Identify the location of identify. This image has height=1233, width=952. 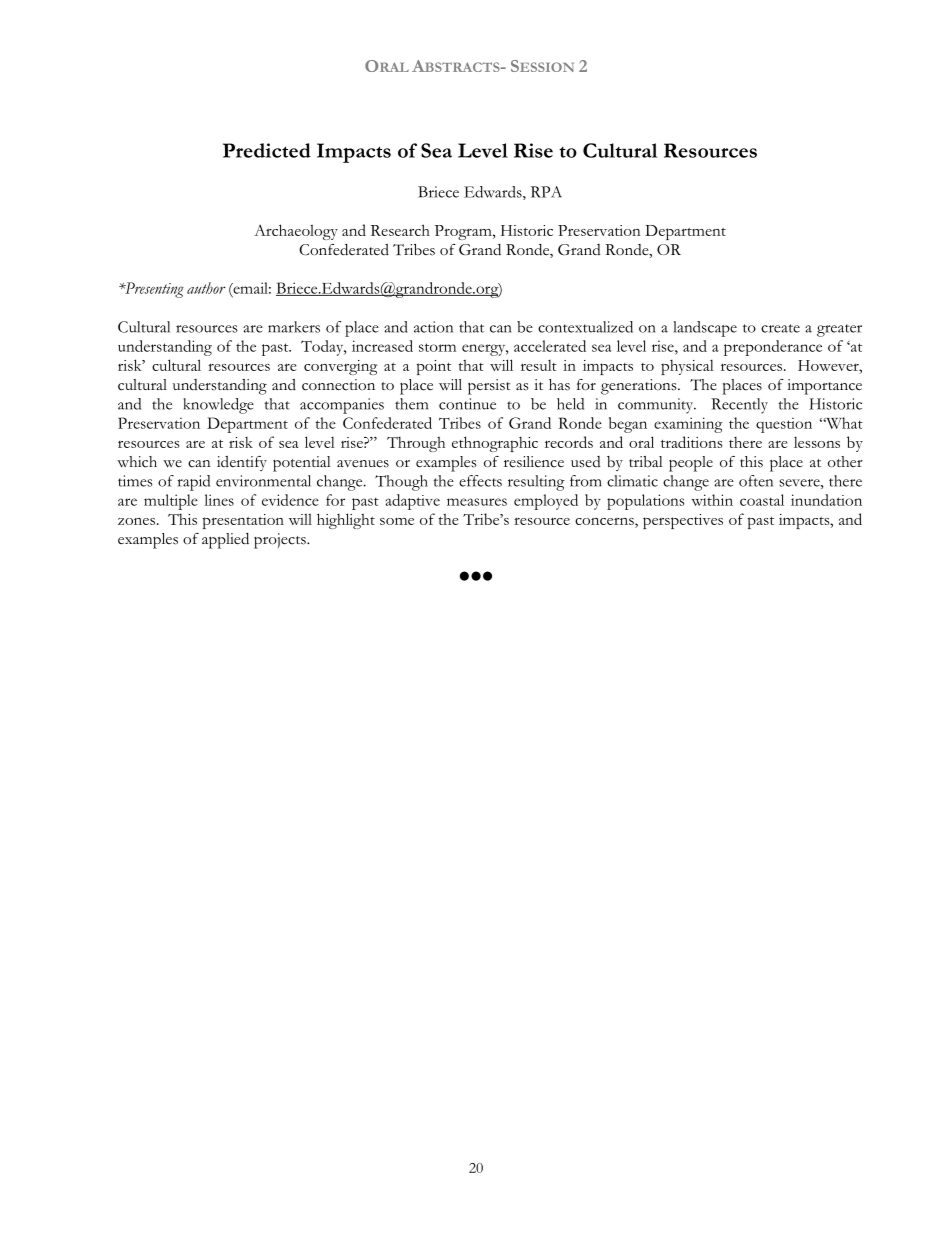
(242, 463).
